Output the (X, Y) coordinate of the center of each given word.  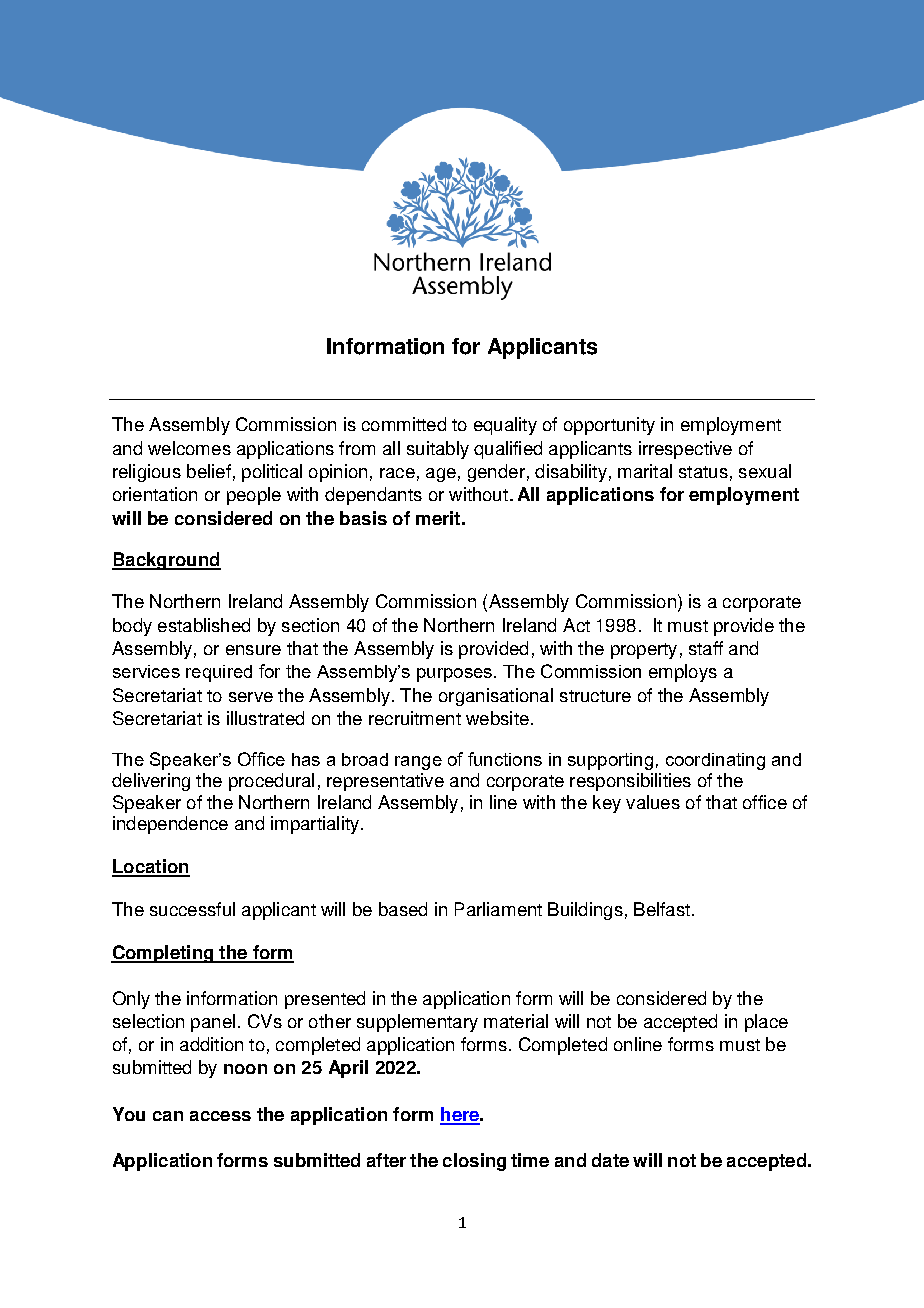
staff (706, 648)
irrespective (685, 450)
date (610, 1160)
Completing (163, 954)
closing (474, 1162)
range (418, 763)
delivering (151, 782)
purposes (454, 675)
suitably (438, 450)
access (220, 1116)
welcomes (189, 448)
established (204, 625)
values (653, 802)
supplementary (417, 1023)
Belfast (662, 909)
